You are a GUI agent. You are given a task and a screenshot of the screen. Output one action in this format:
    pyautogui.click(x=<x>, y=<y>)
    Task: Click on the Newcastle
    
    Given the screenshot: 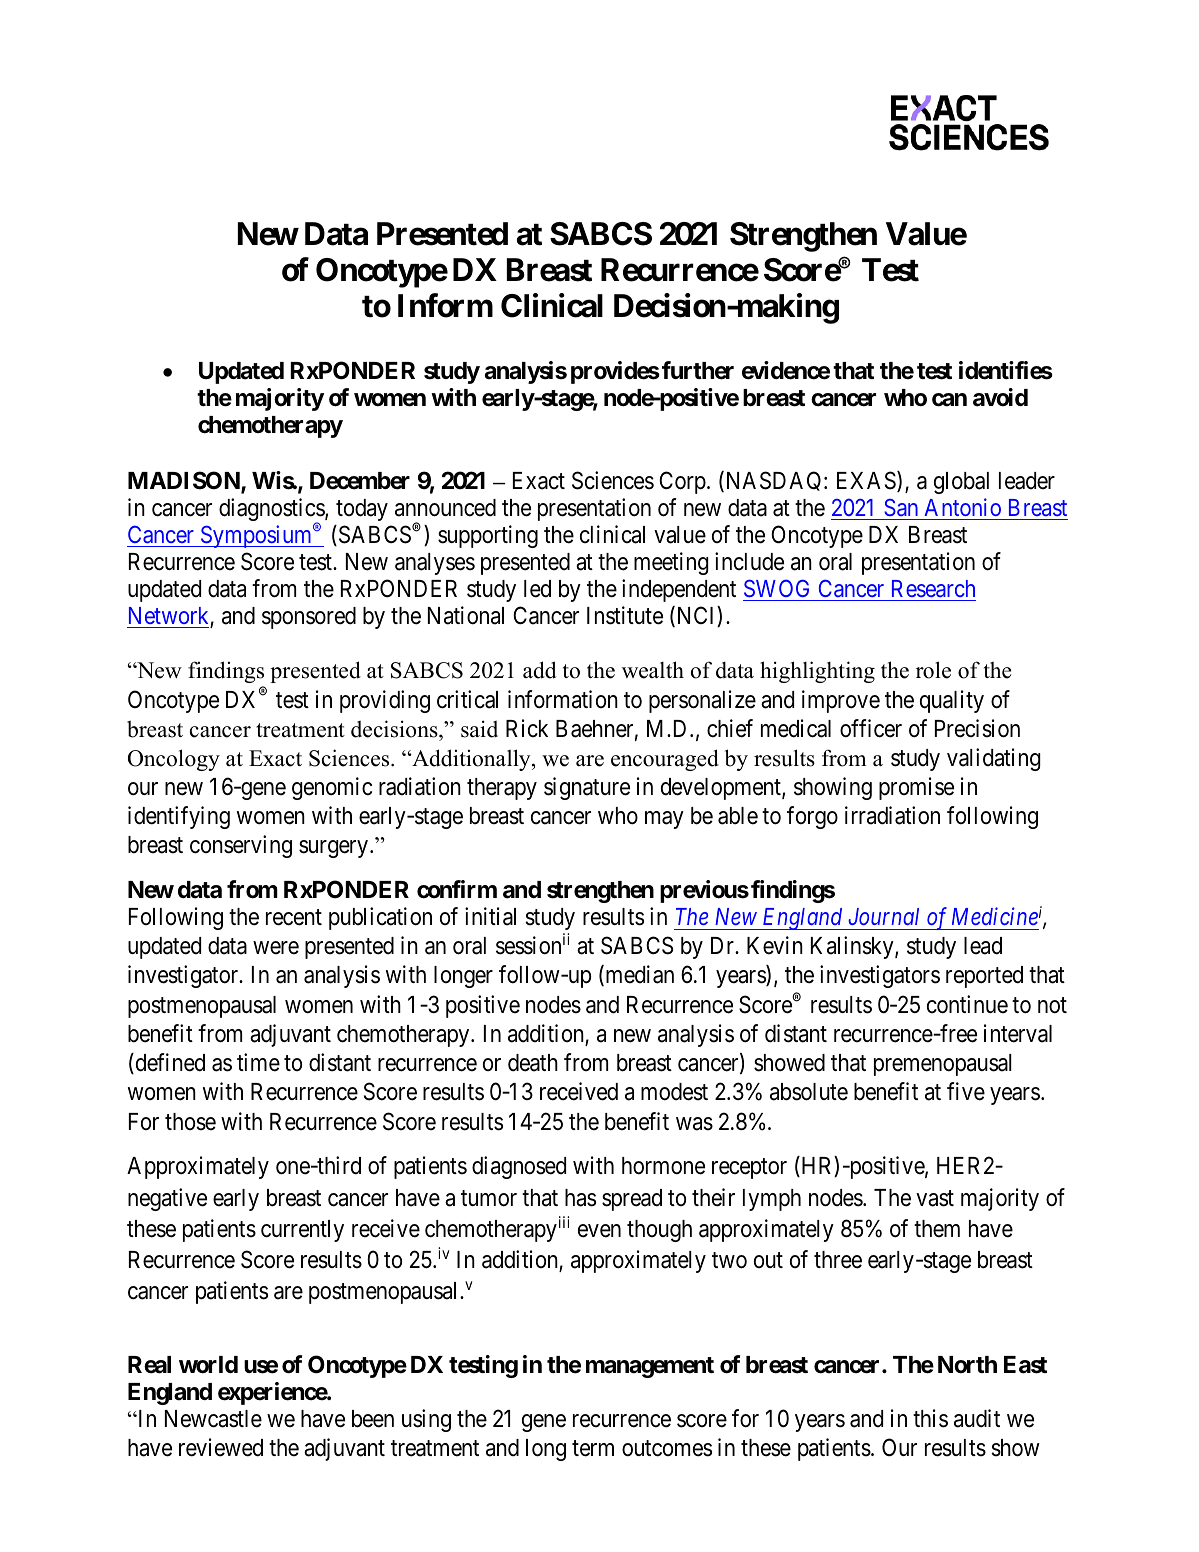 What is the action you would take?
    pyautogui.click(x=213, y=1419)
